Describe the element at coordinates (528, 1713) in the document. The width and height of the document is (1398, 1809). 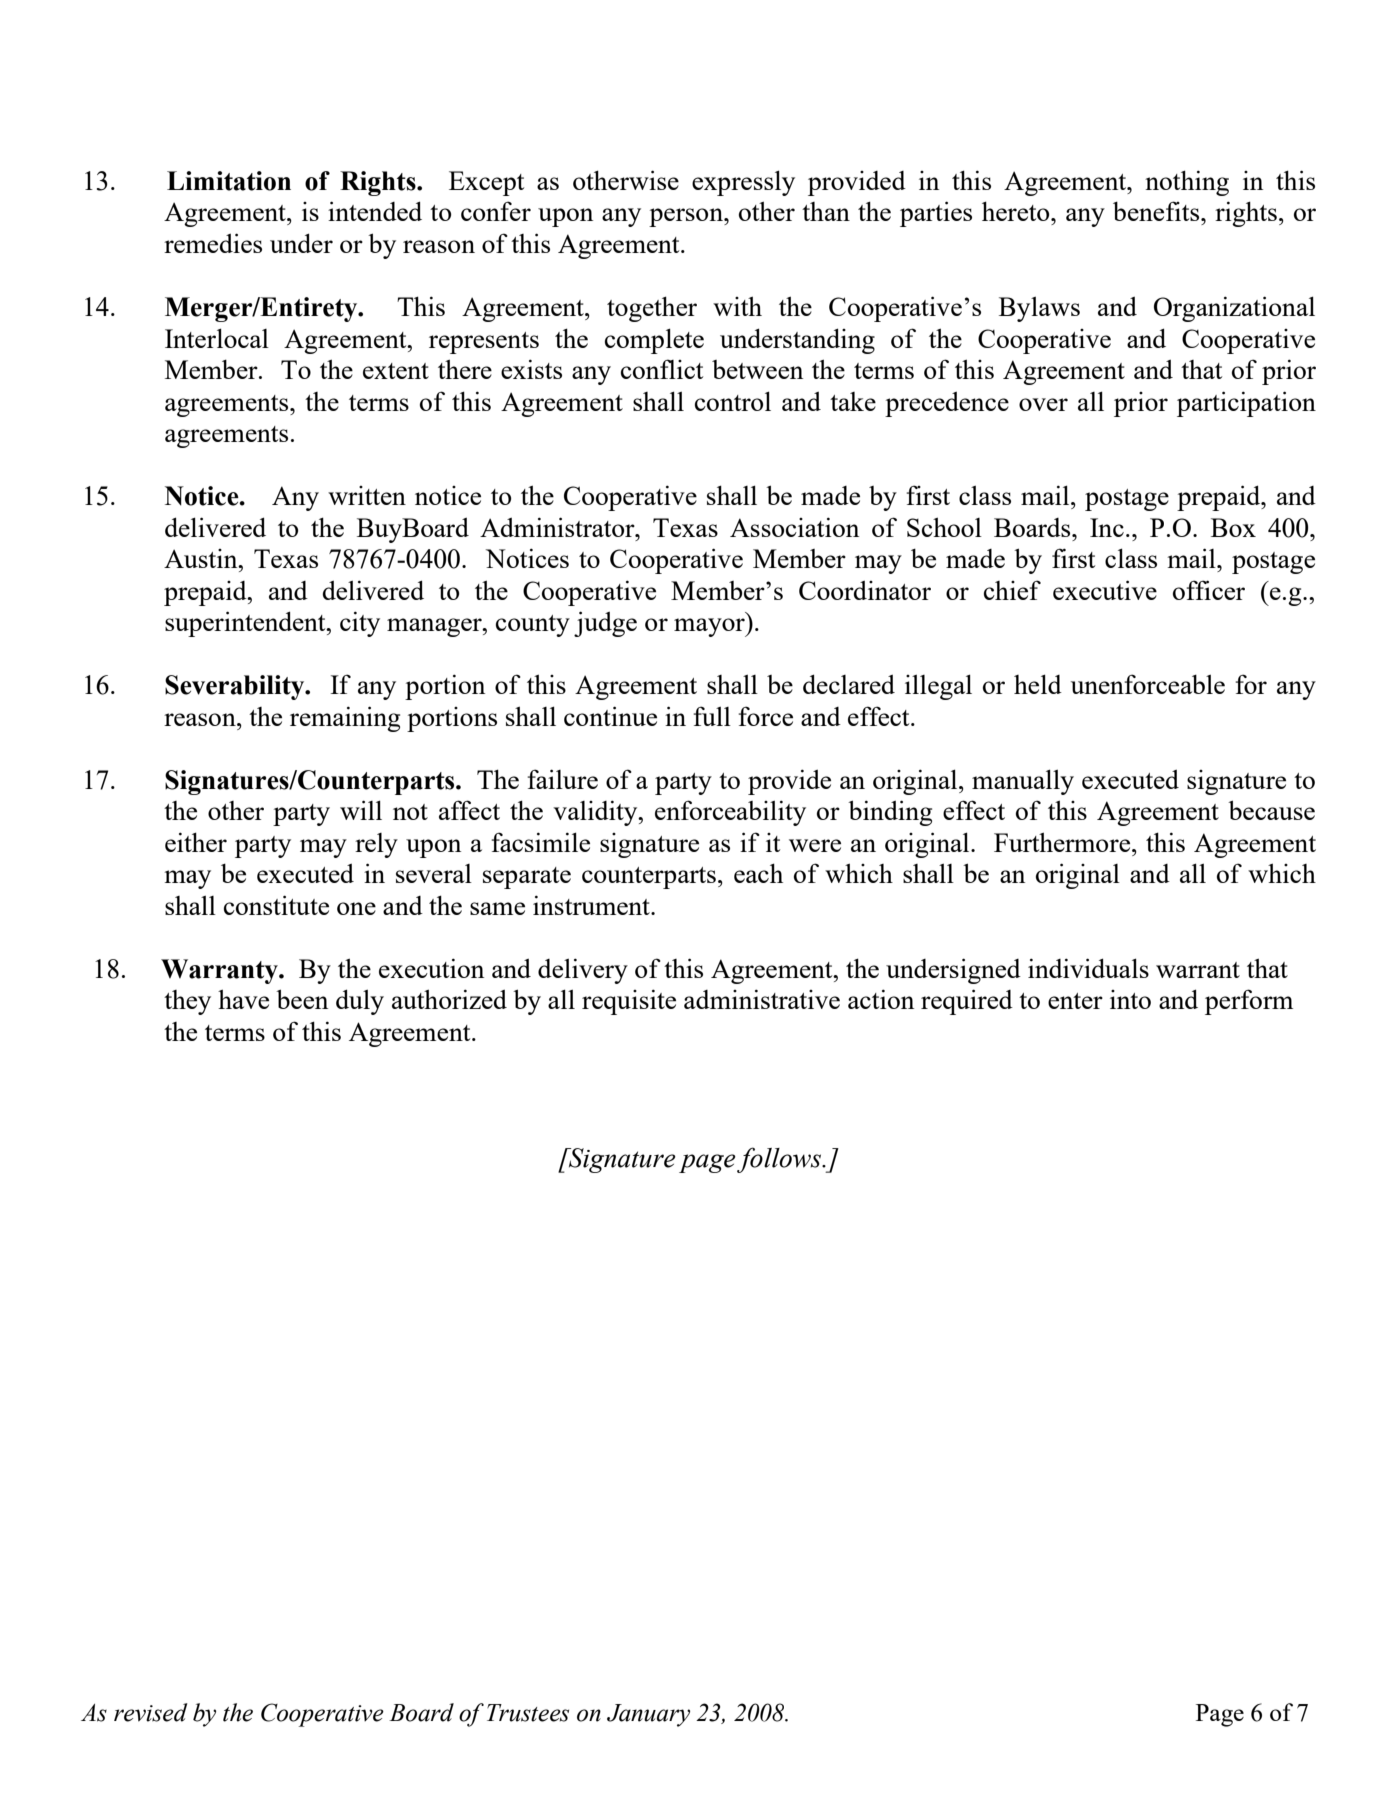
I see `Trustees` at that location.
